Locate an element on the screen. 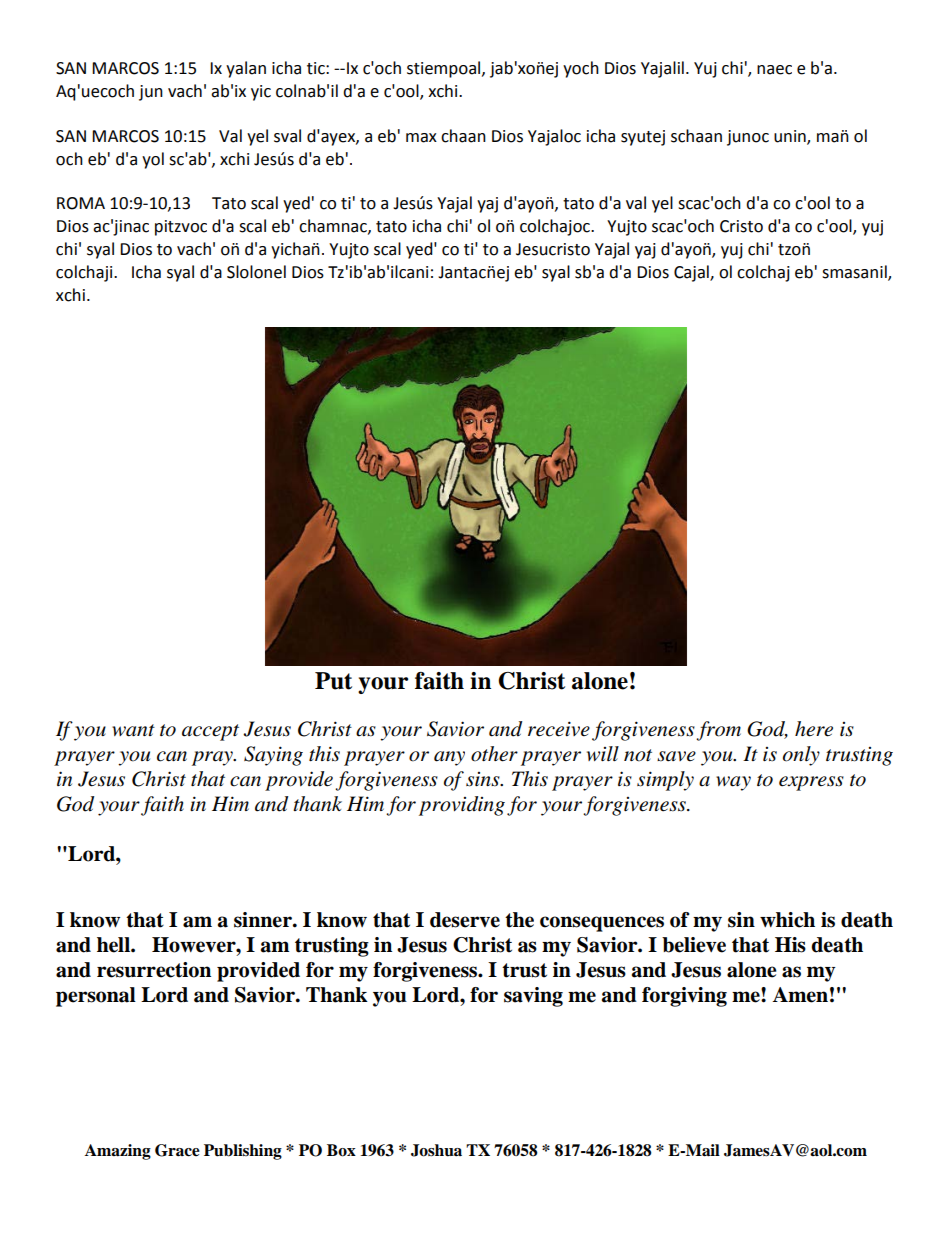 Image resolution: width=952 pixels, height=1233 pixels. receive is located at coordinates (559, 729).
